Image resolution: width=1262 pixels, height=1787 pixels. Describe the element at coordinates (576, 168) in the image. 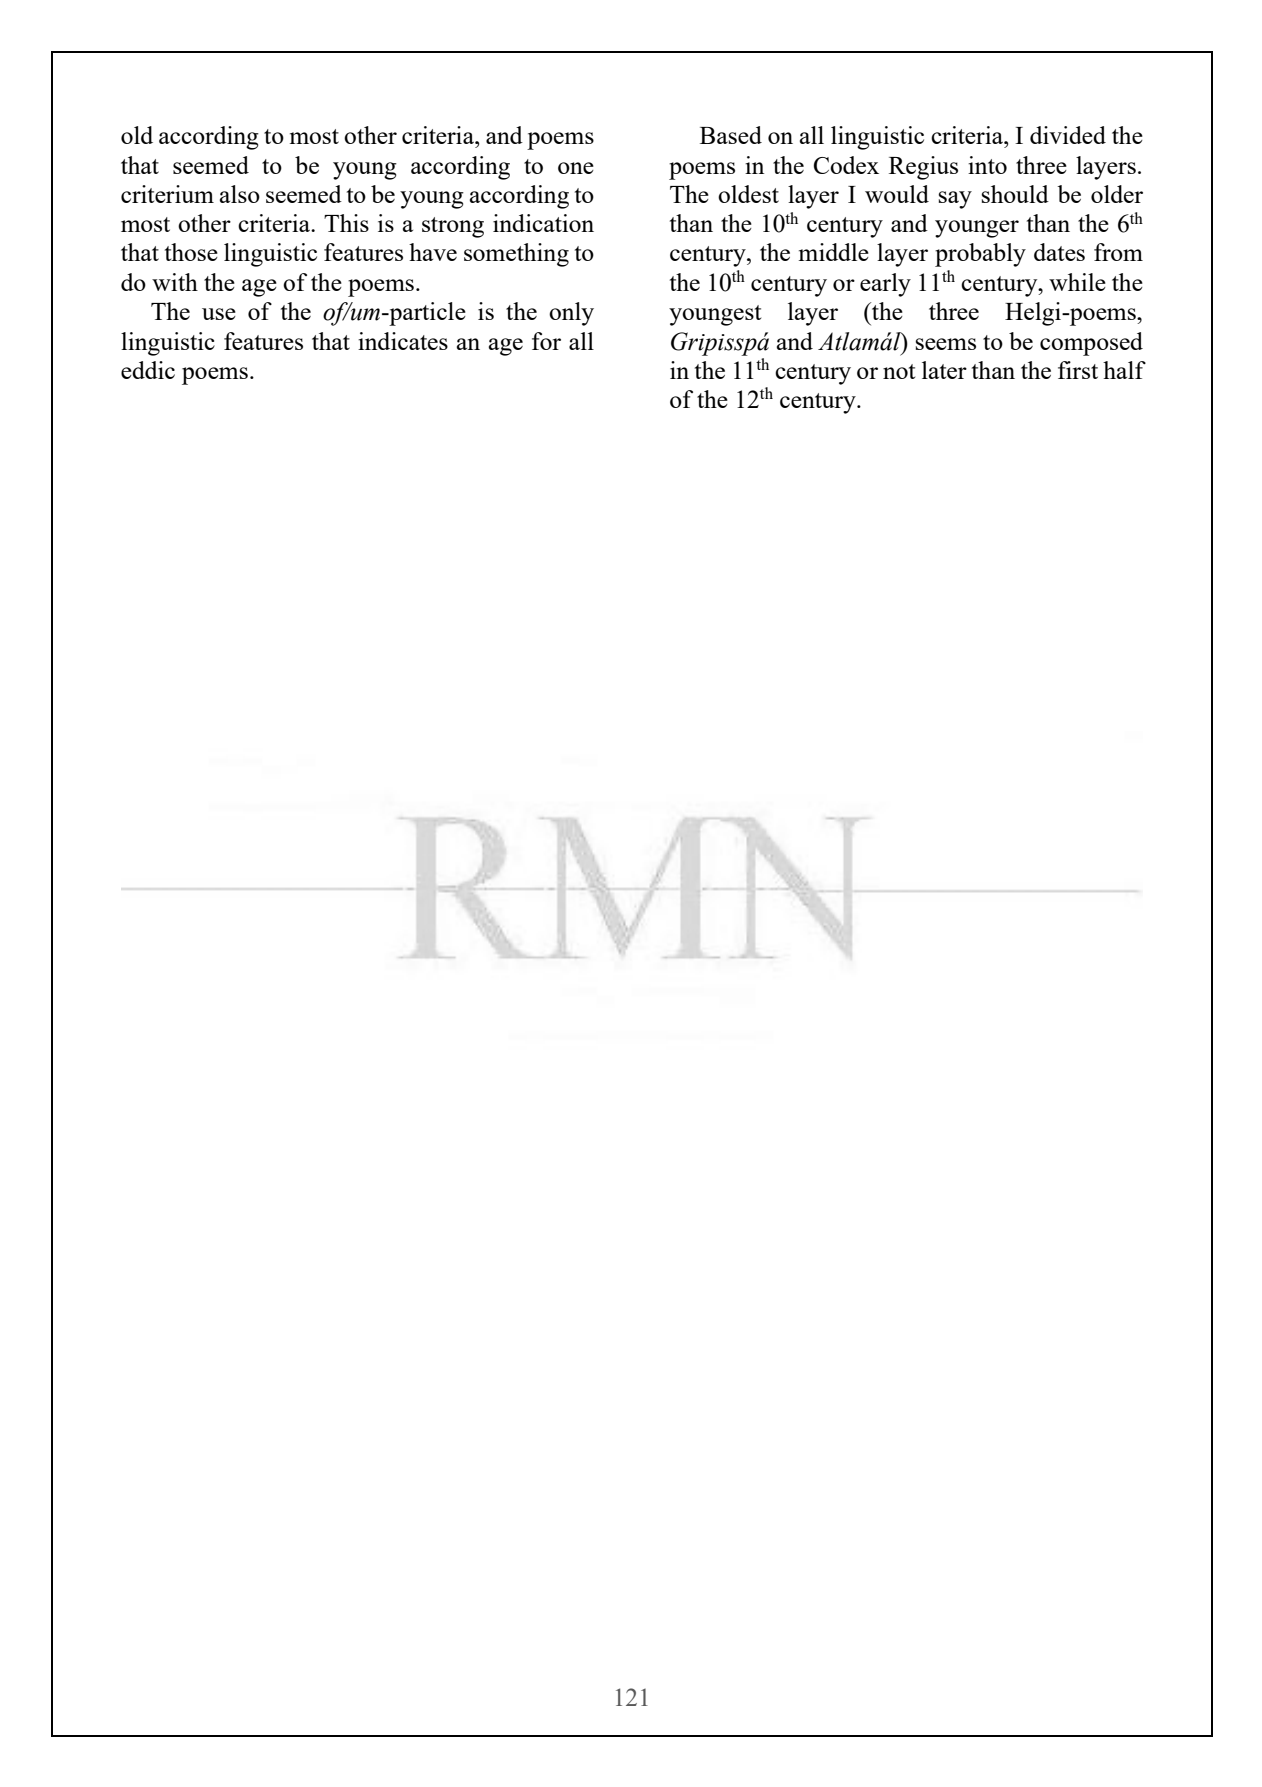

I see `one` at that location.
